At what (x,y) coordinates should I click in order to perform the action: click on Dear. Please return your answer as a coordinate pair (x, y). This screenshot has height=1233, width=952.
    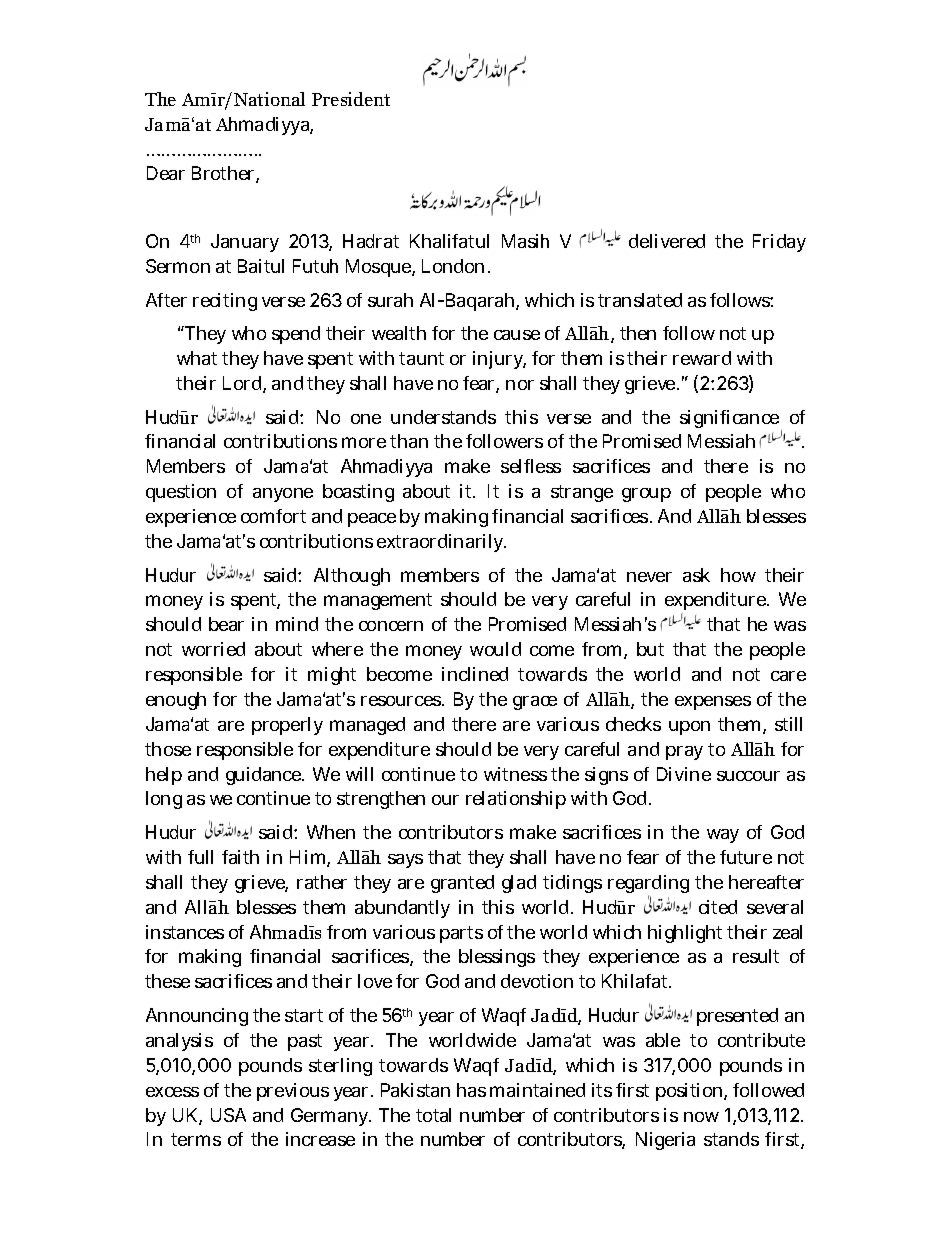
    Looking at the image, I should click on (166, 173).
